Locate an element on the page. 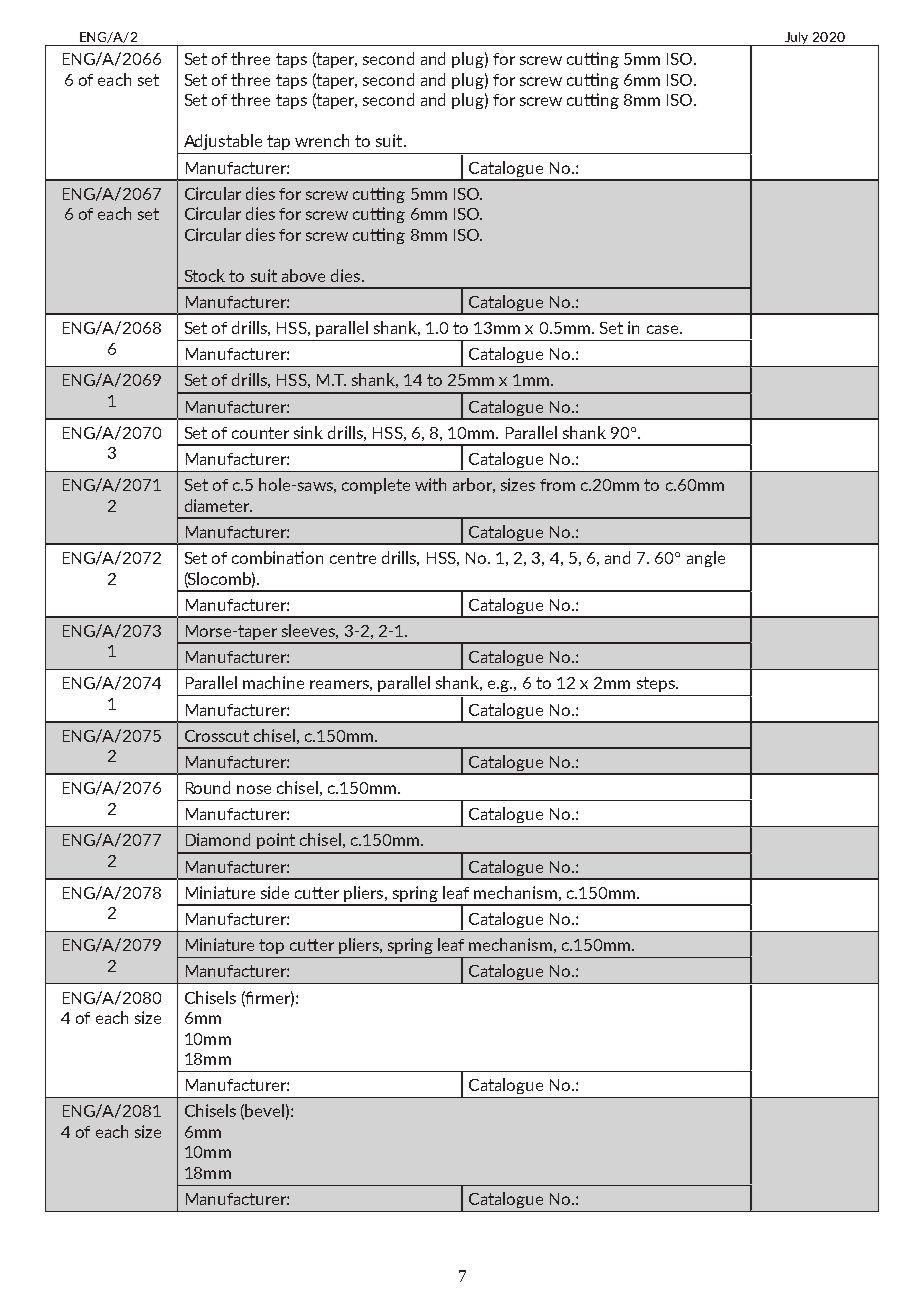 This document has height=1308, width=924. top is located at coordinates (271, 946).
